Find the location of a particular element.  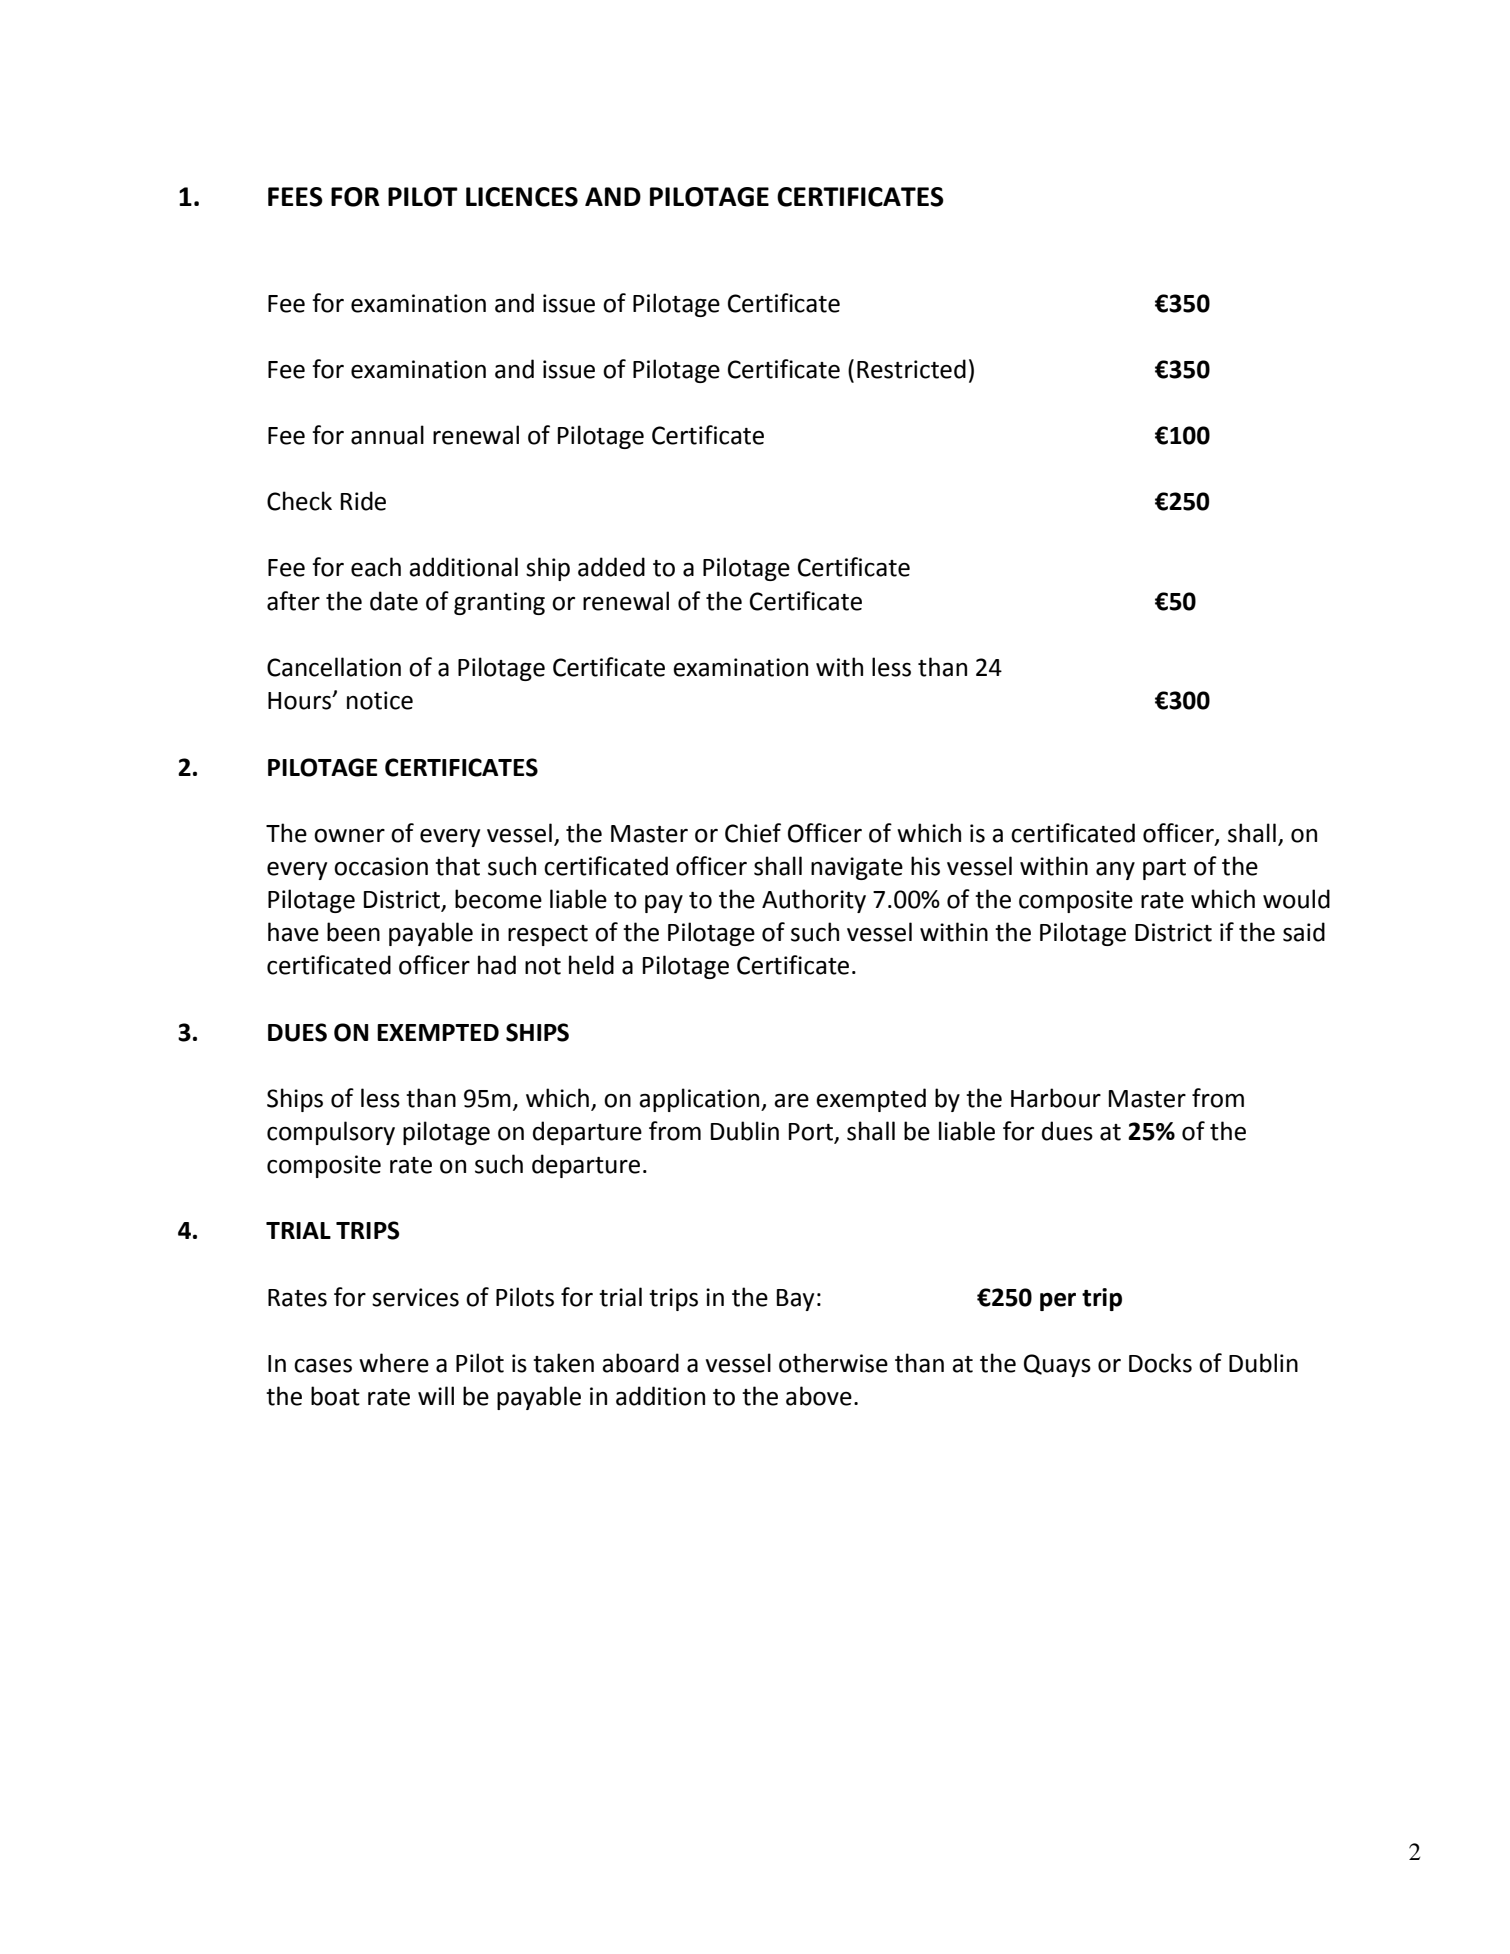

any is located at coordinates (1115, 871).
